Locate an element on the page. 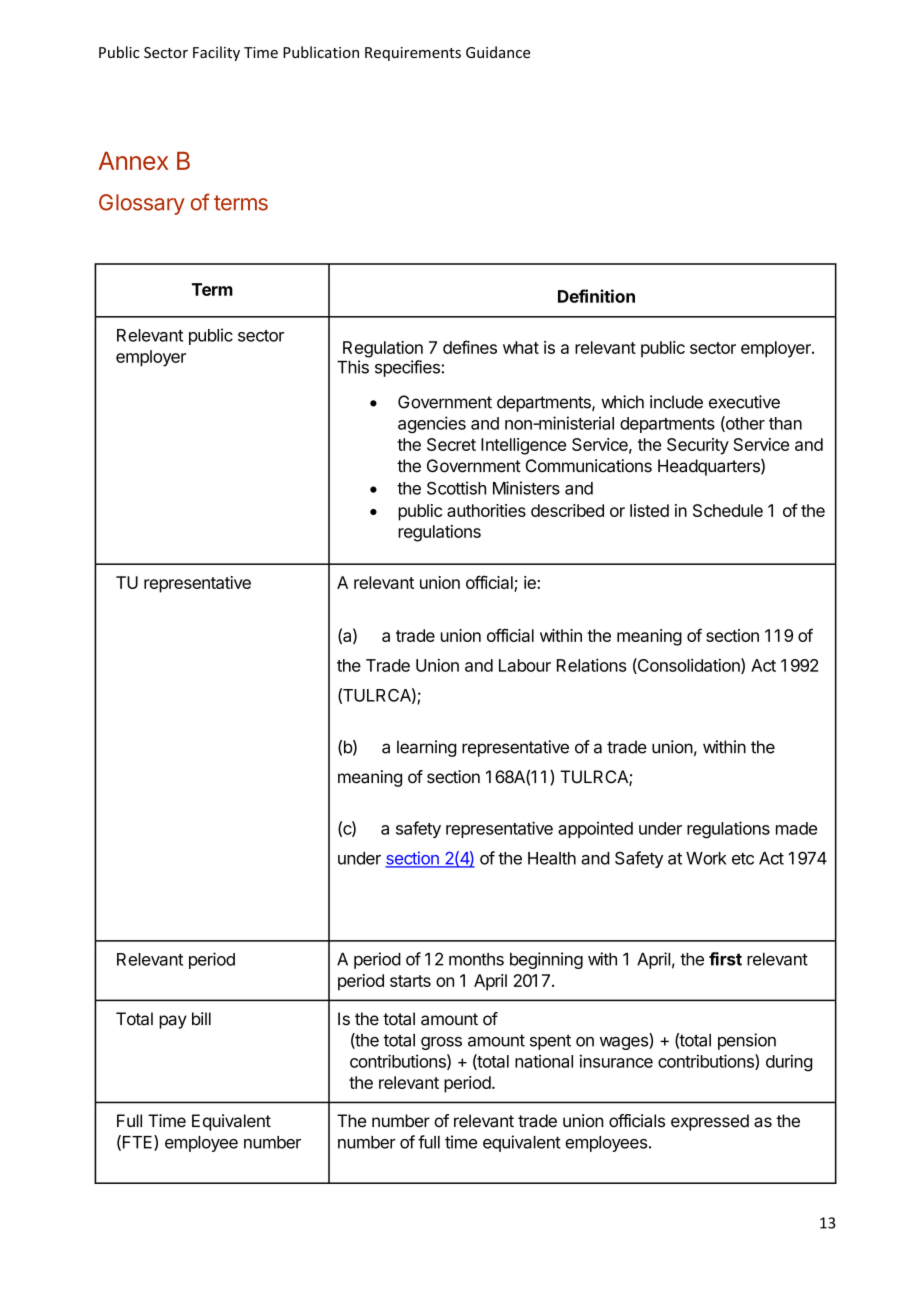 Image resolution: width=924 pixels, height=1309 pixels. executive is located at coordinates (744, 402).
